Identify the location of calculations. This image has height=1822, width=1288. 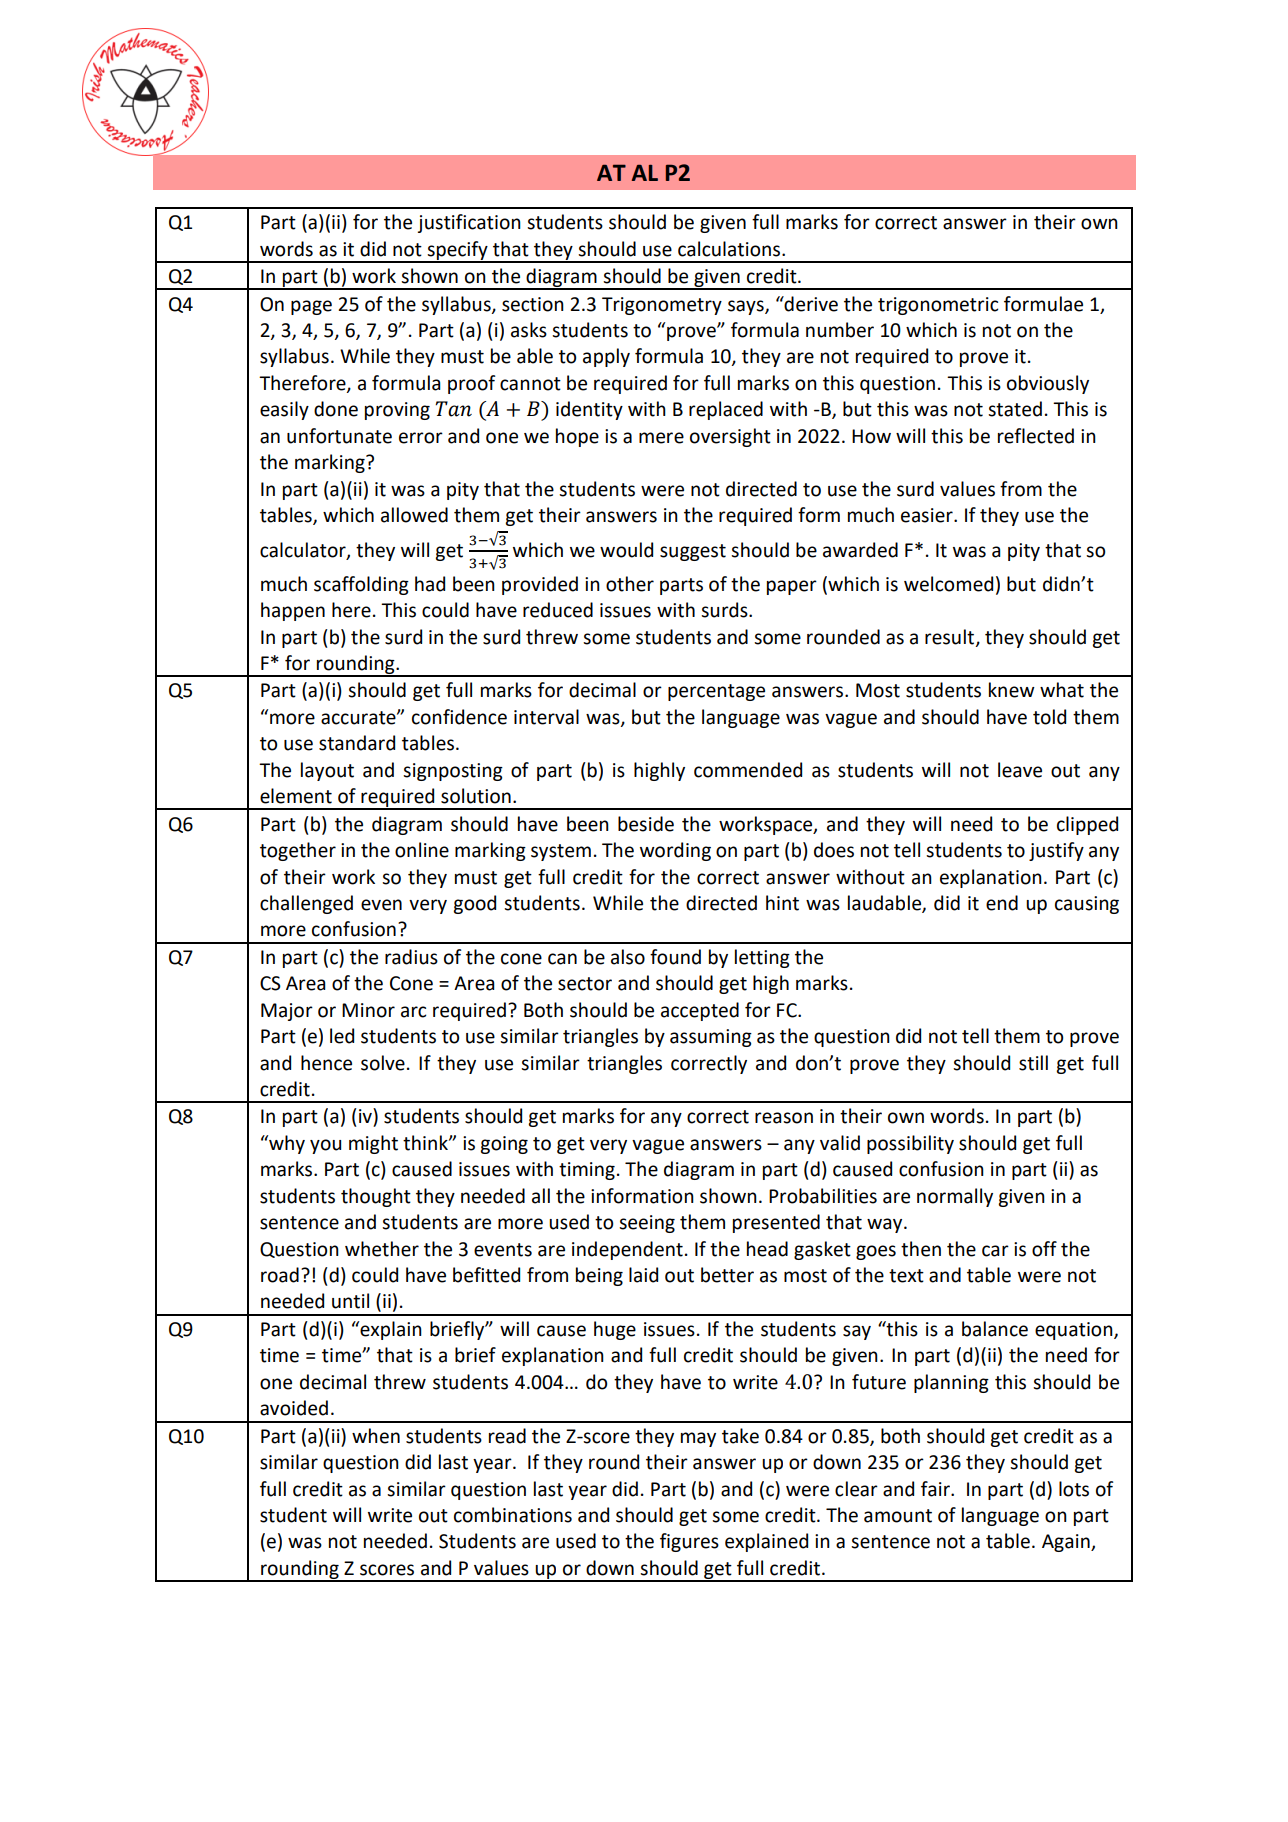
(730, 249).
